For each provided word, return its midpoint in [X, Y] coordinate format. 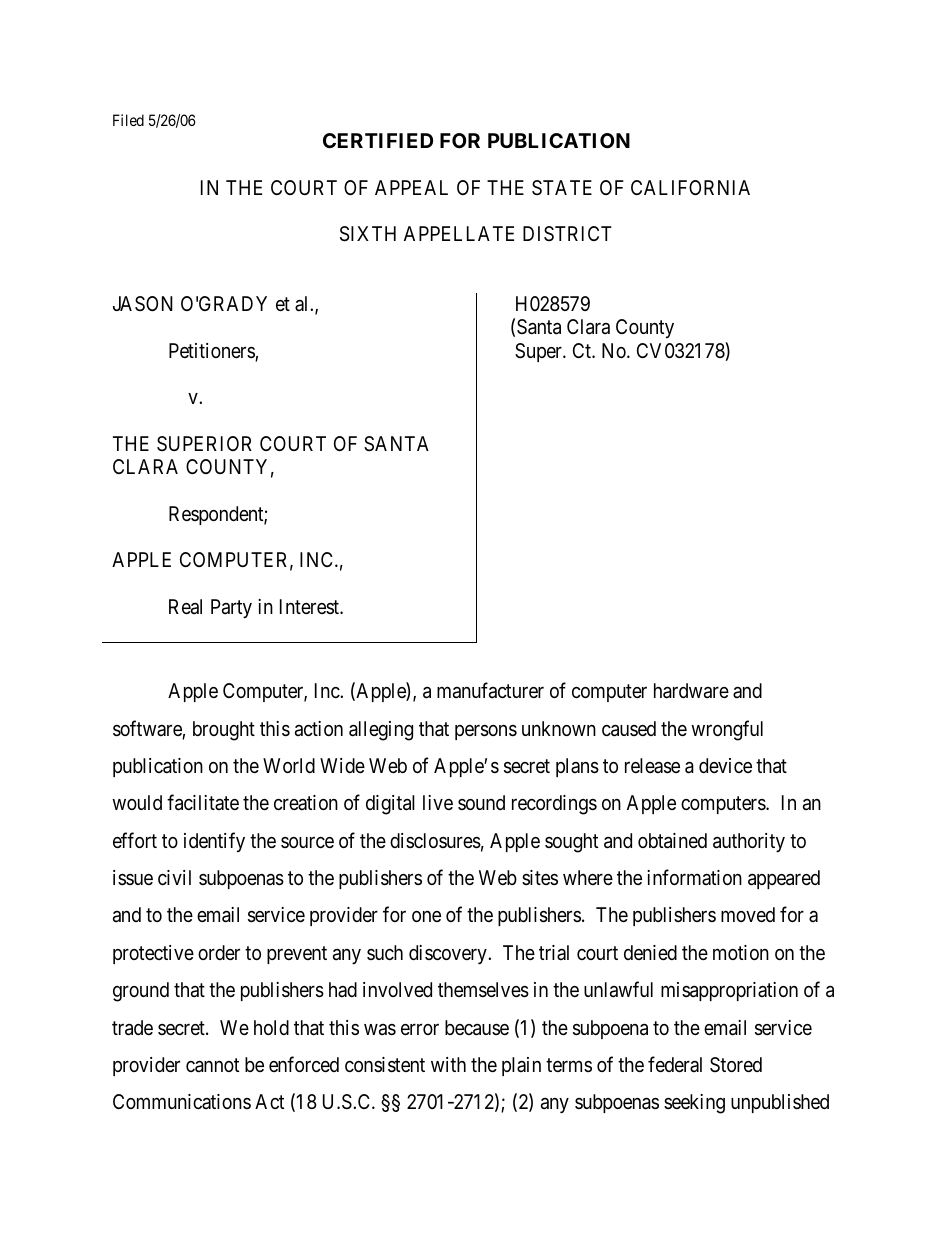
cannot [212, 1065]
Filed [128, 120]
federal [675, 1064]
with [448, 1064]
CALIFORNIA [690, 187]
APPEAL [411, 187]
